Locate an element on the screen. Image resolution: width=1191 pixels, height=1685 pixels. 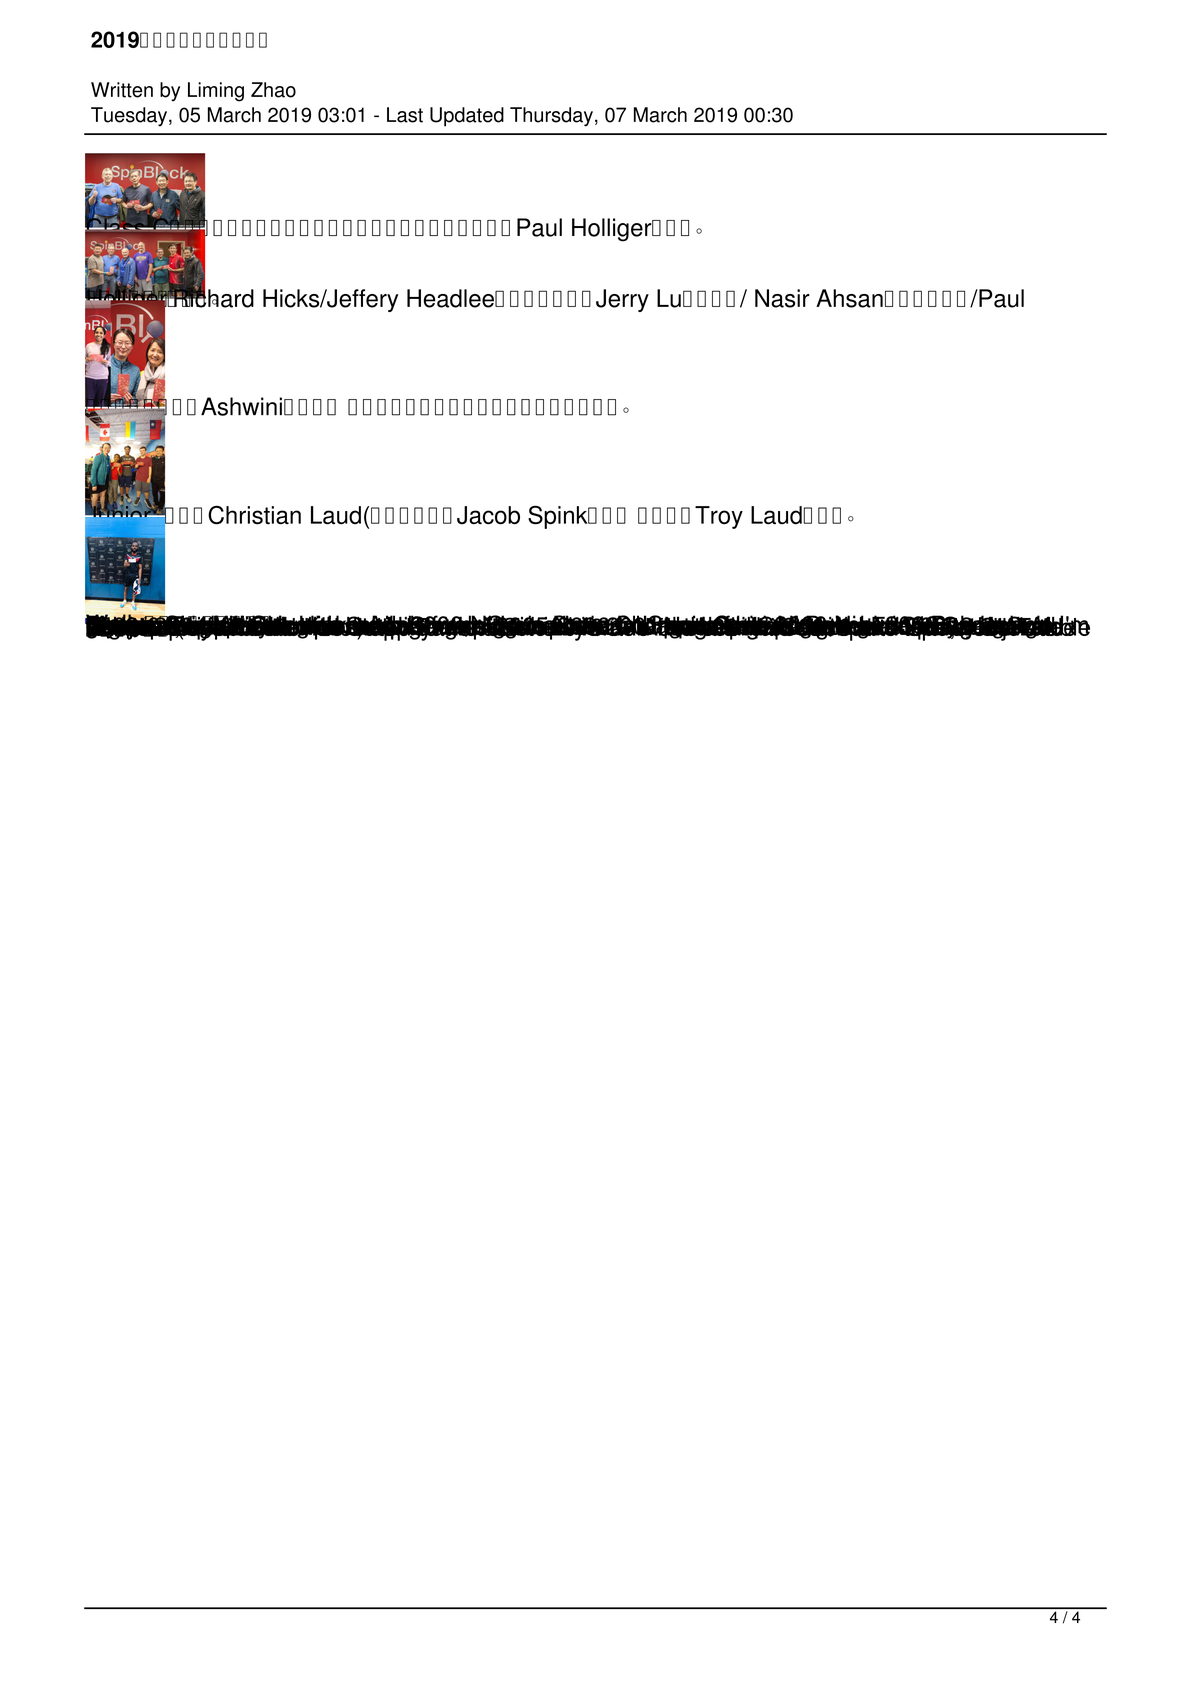
Tuesday is located at coordinates (129, 117).
